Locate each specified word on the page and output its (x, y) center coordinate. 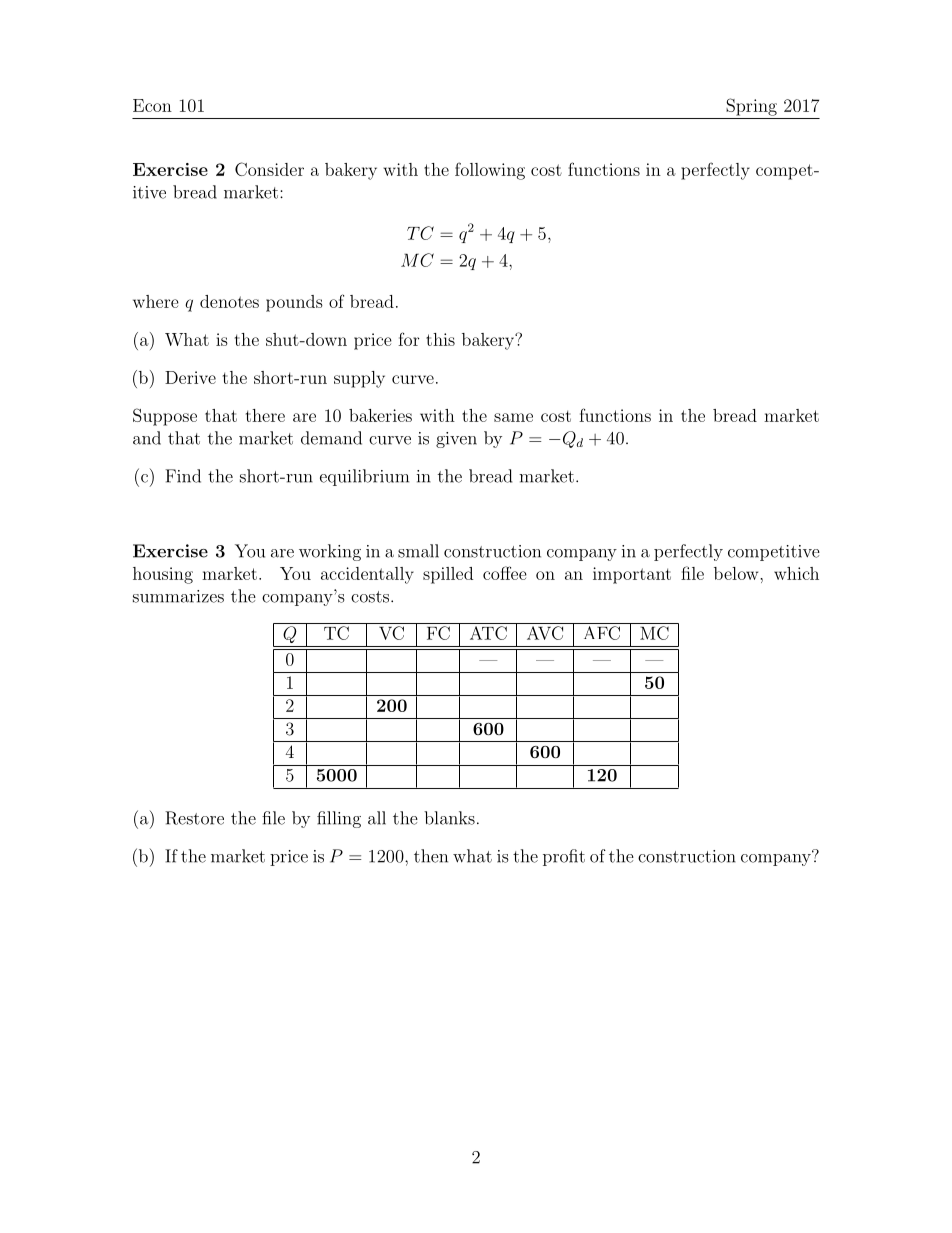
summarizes (178, 596)
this (440, 339)
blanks (449, 818)
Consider (269, 169)
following (490, 171)
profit (564, 857)
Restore (194, 818)
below (737, 573)
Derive (190, 377)
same (513, 417)
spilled (448, 575)
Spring (751, 107)
